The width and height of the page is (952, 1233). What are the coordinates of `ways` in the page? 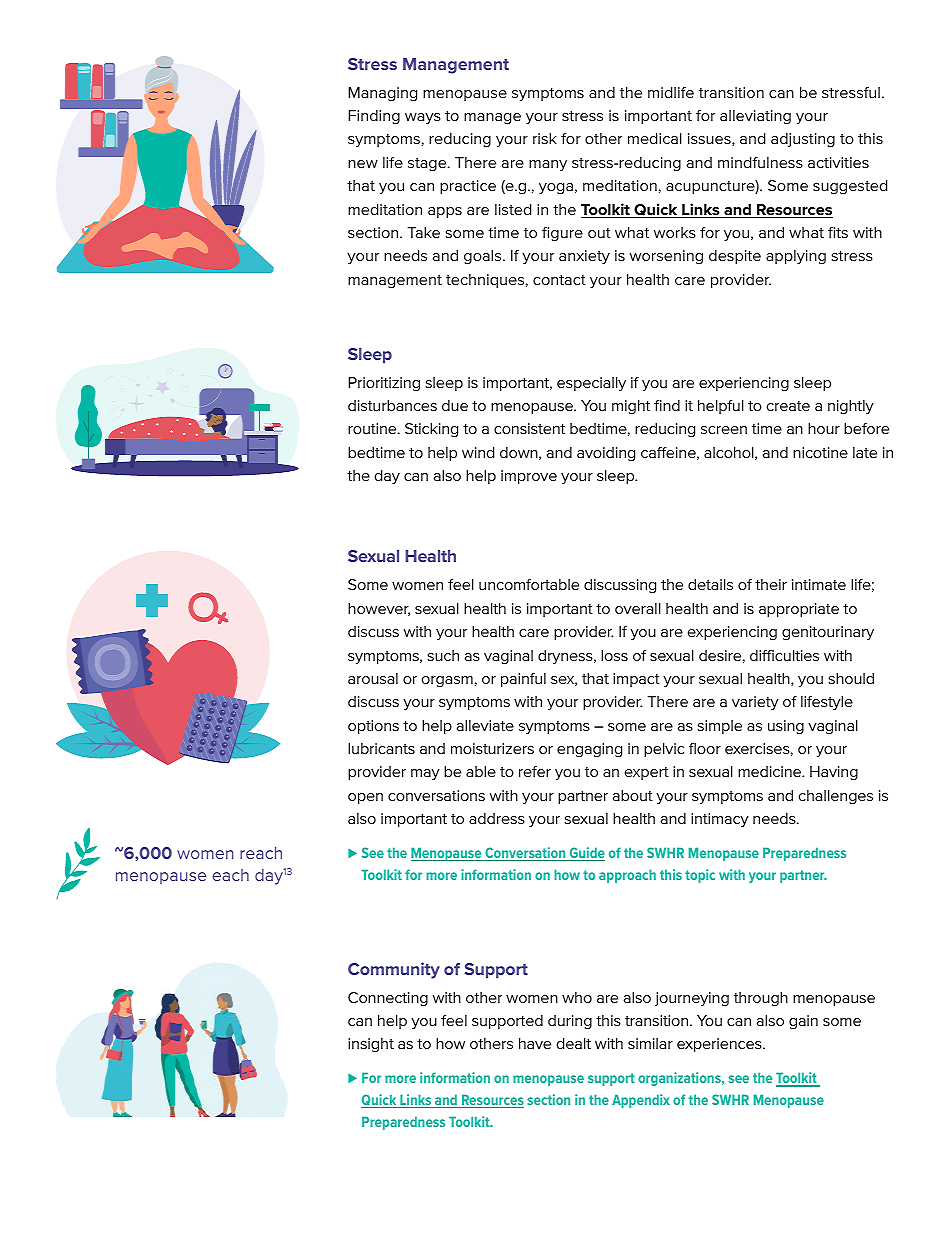 It's located at (423, 118).
